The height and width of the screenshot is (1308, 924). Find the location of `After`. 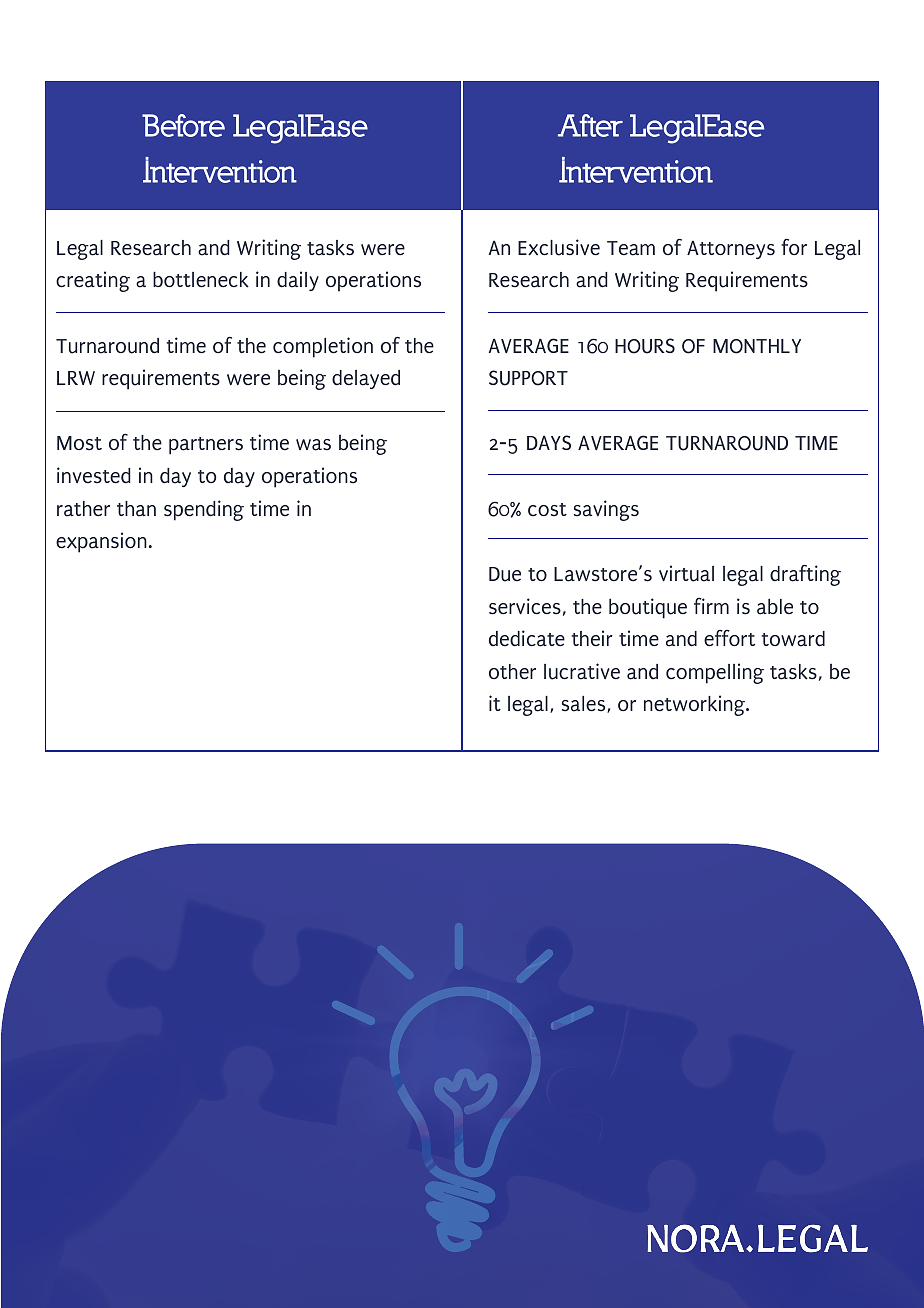

After is located at coordinates (590, 125).
